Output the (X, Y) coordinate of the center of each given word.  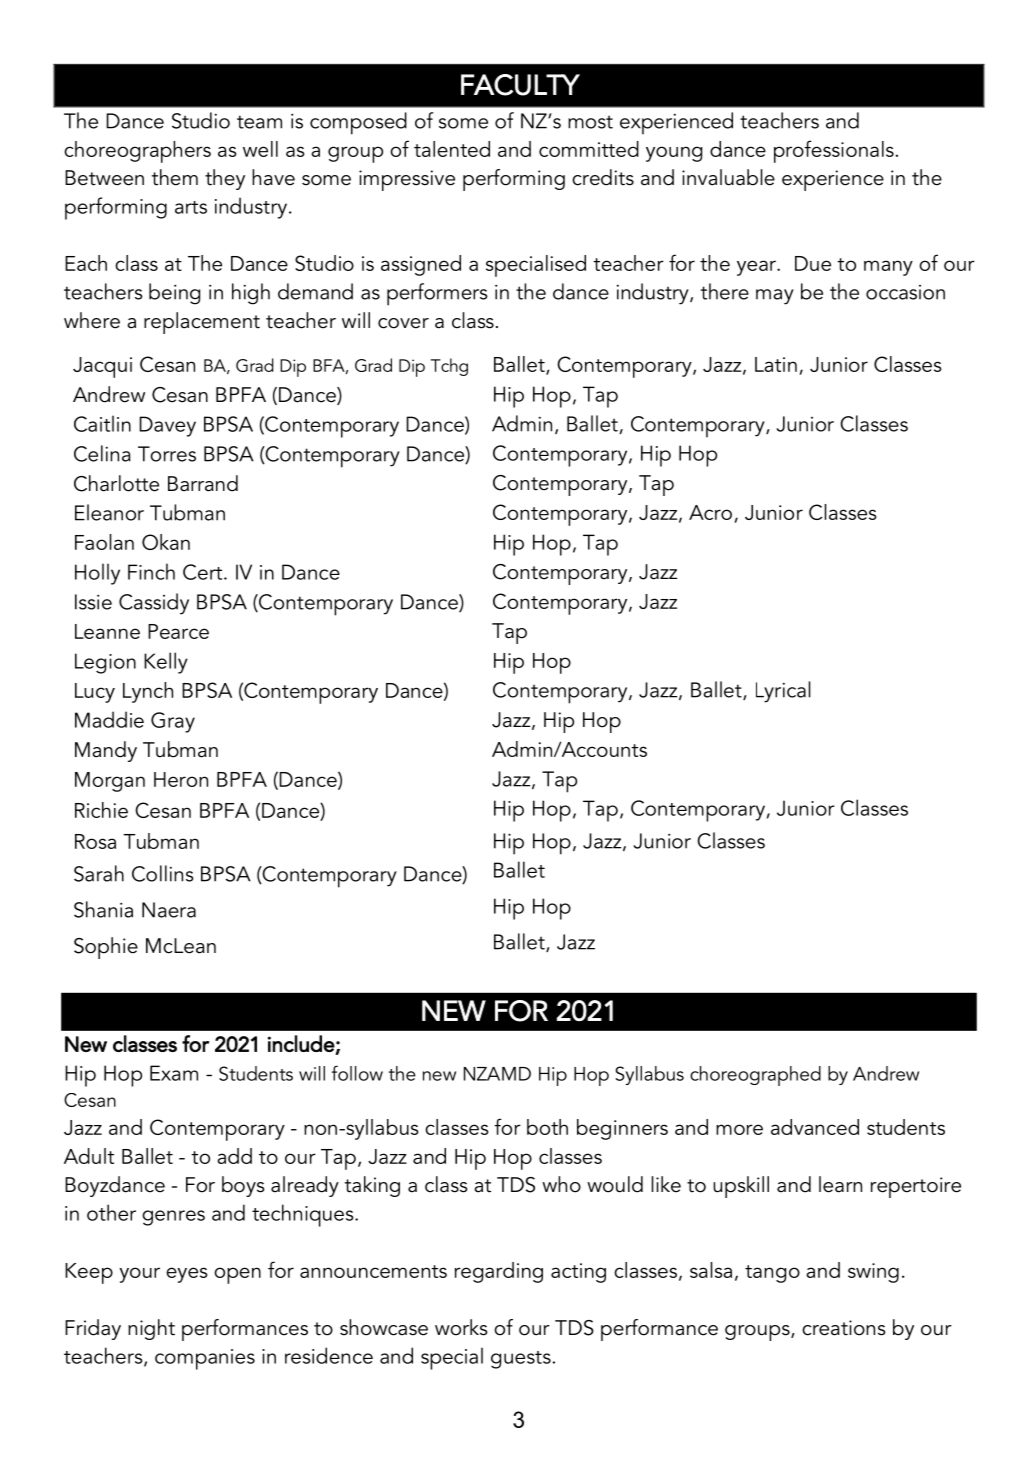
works (461, 1327)
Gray (173, 722)
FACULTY (520, 85)
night (151, 1329)
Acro (710, 512)
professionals (834, 151)
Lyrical (783, 692)
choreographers (137, 152)
